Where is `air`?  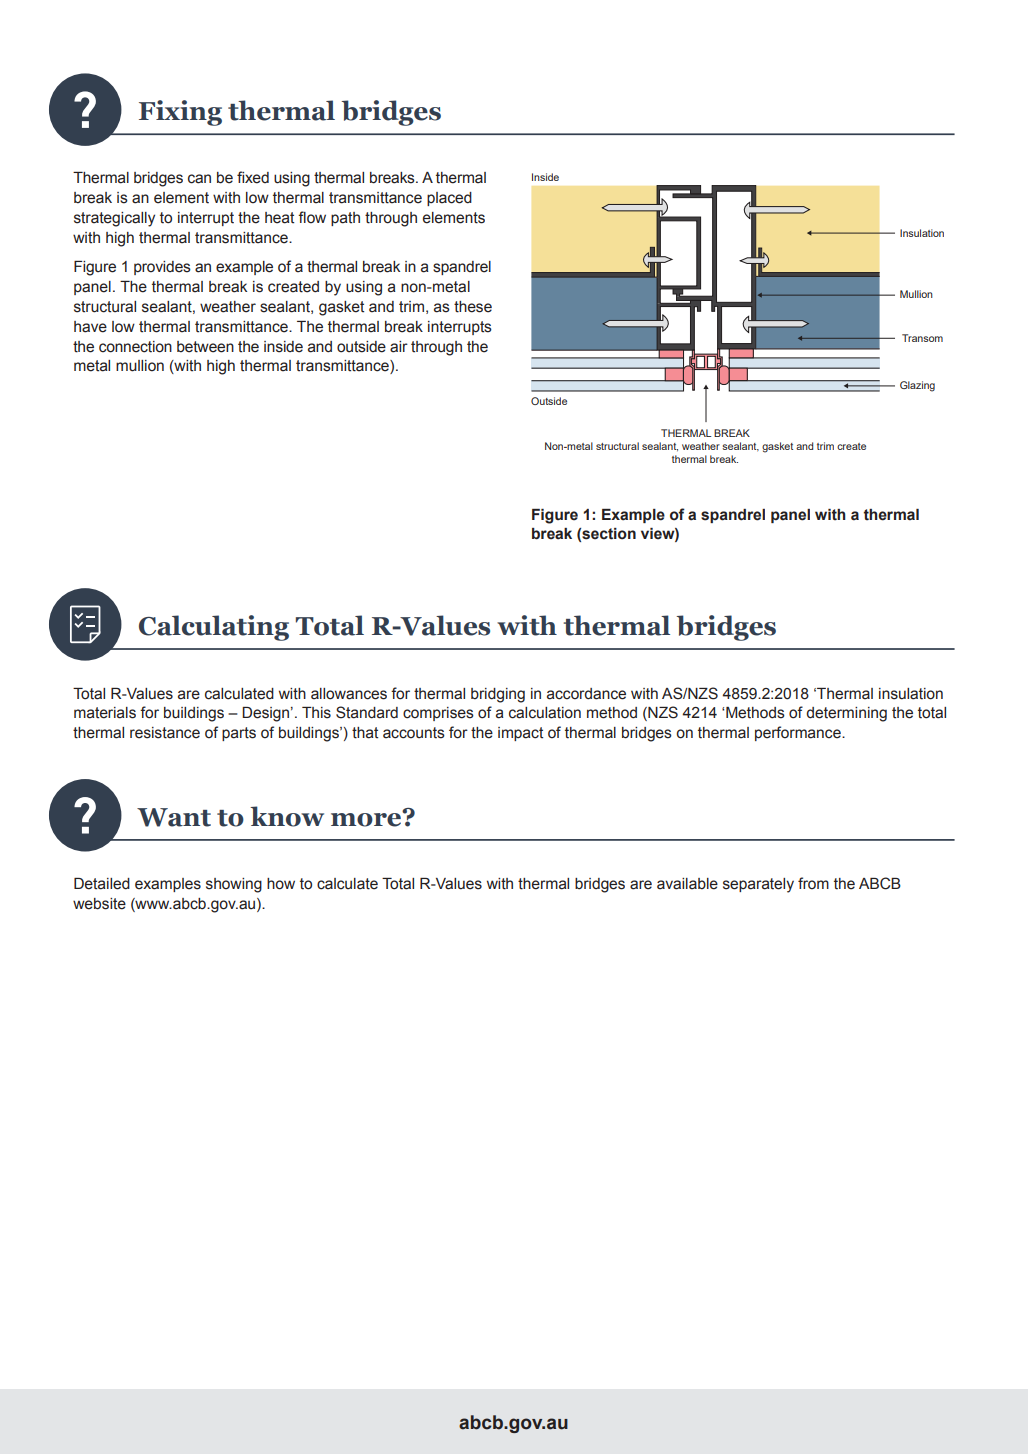 air is located at coordinates (399, 347).
